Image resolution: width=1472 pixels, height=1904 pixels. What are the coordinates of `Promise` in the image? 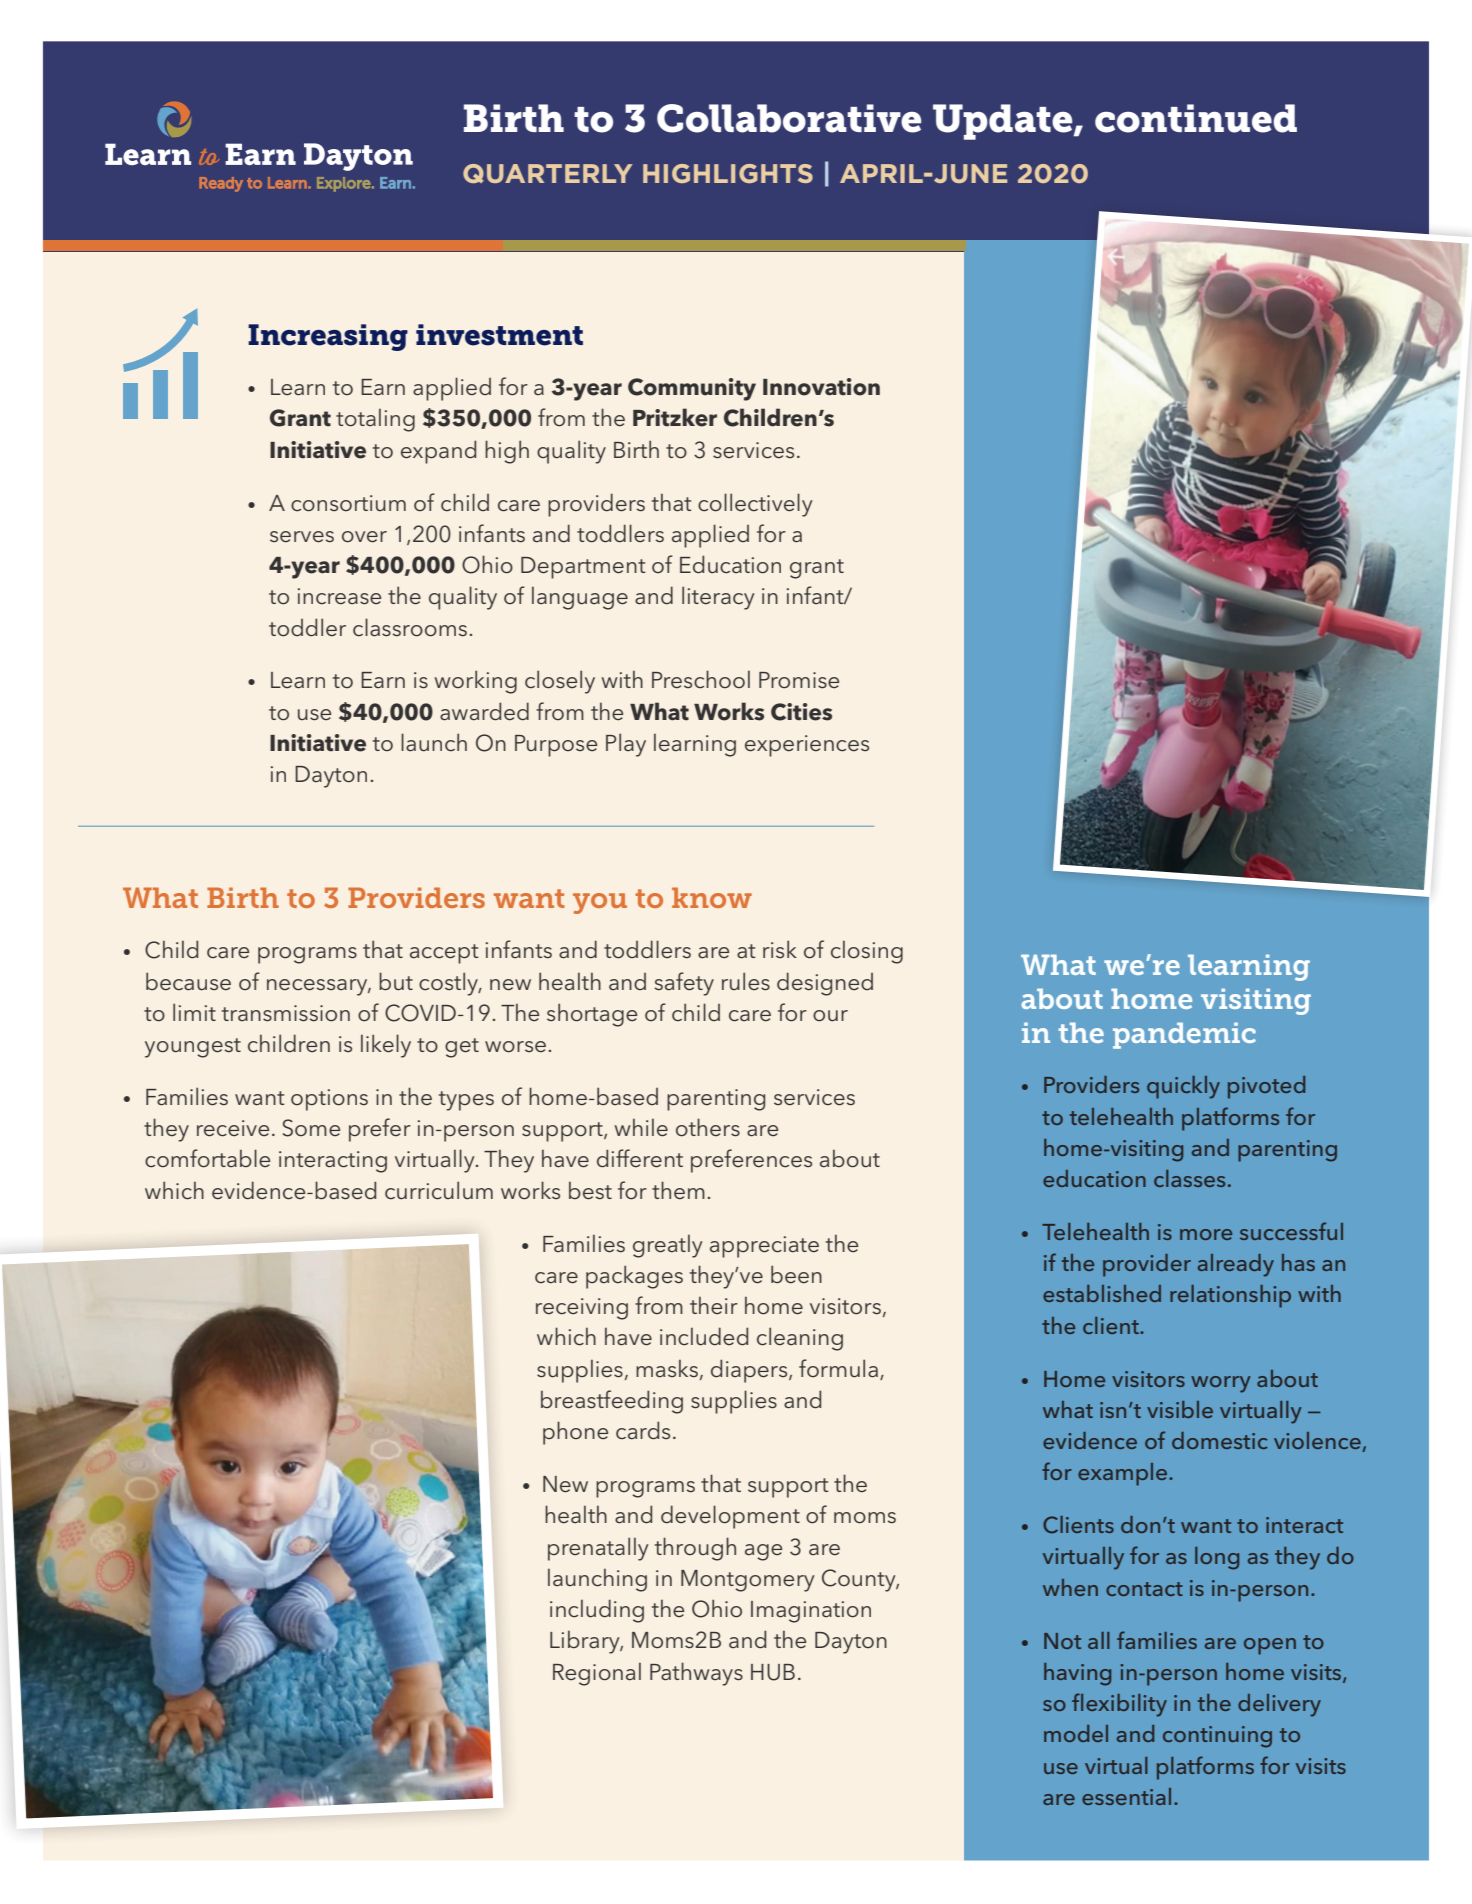 It's located at (799, 680).
